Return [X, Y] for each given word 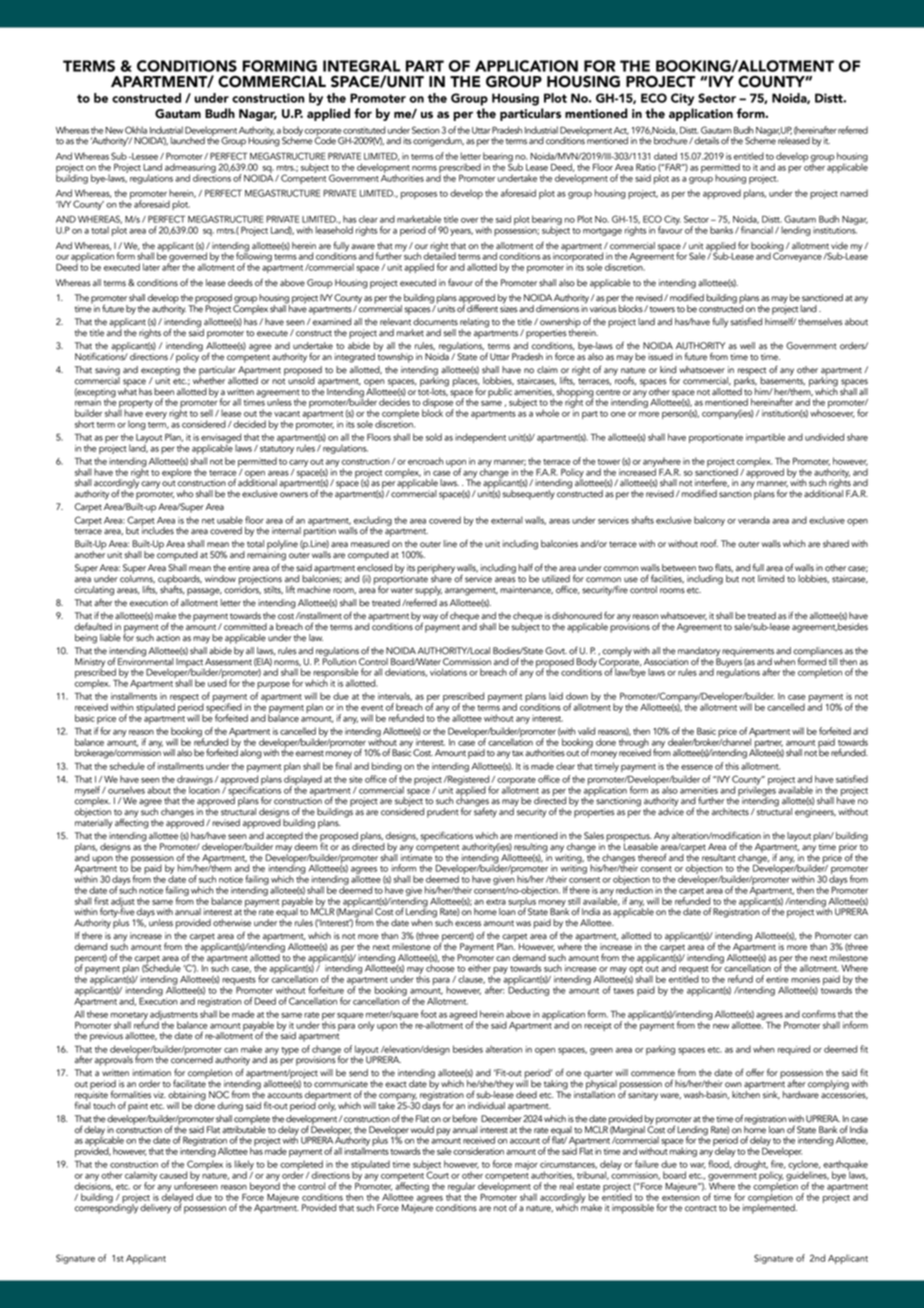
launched [188, 141]
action [168, 638]
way [429, 619]
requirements [748, 653]
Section [426, 130]
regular [461, 1188]
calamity [141, 1177]
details [706, 141]
